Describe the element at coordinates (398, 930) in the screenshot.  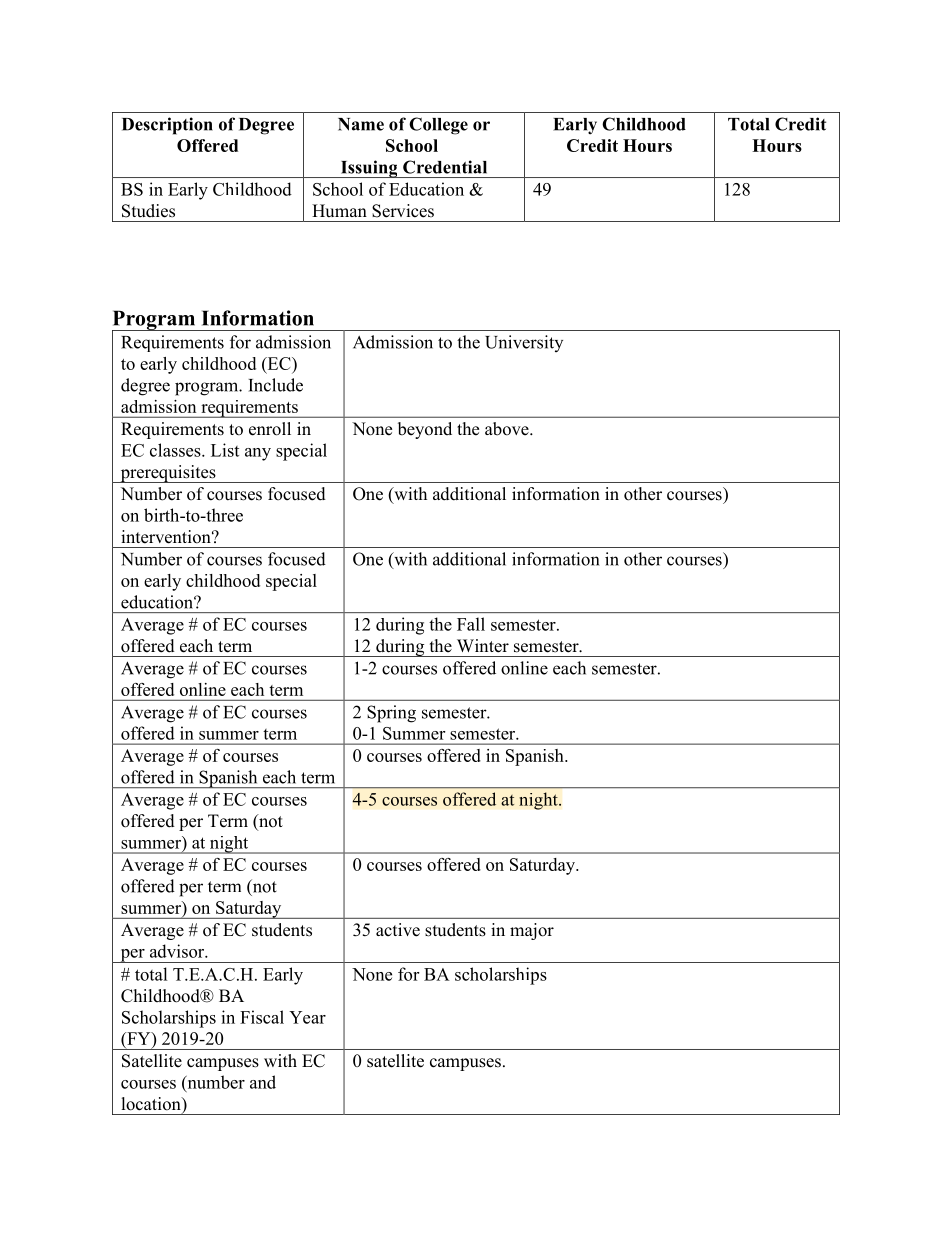
I see `active` at that location.
